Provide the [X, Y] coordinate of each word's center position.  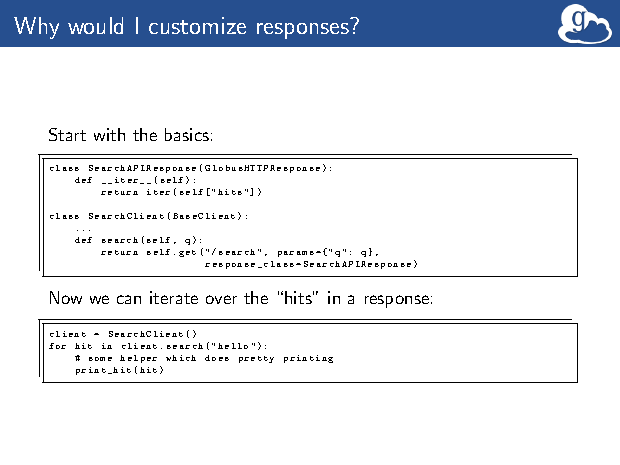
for [57, 346]
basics [187, 134]
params [296, 254]
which [181, 358]
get [187, 253]
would [95, 25]
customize [197, 25]
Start [67, 134]
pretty [256, 359]
